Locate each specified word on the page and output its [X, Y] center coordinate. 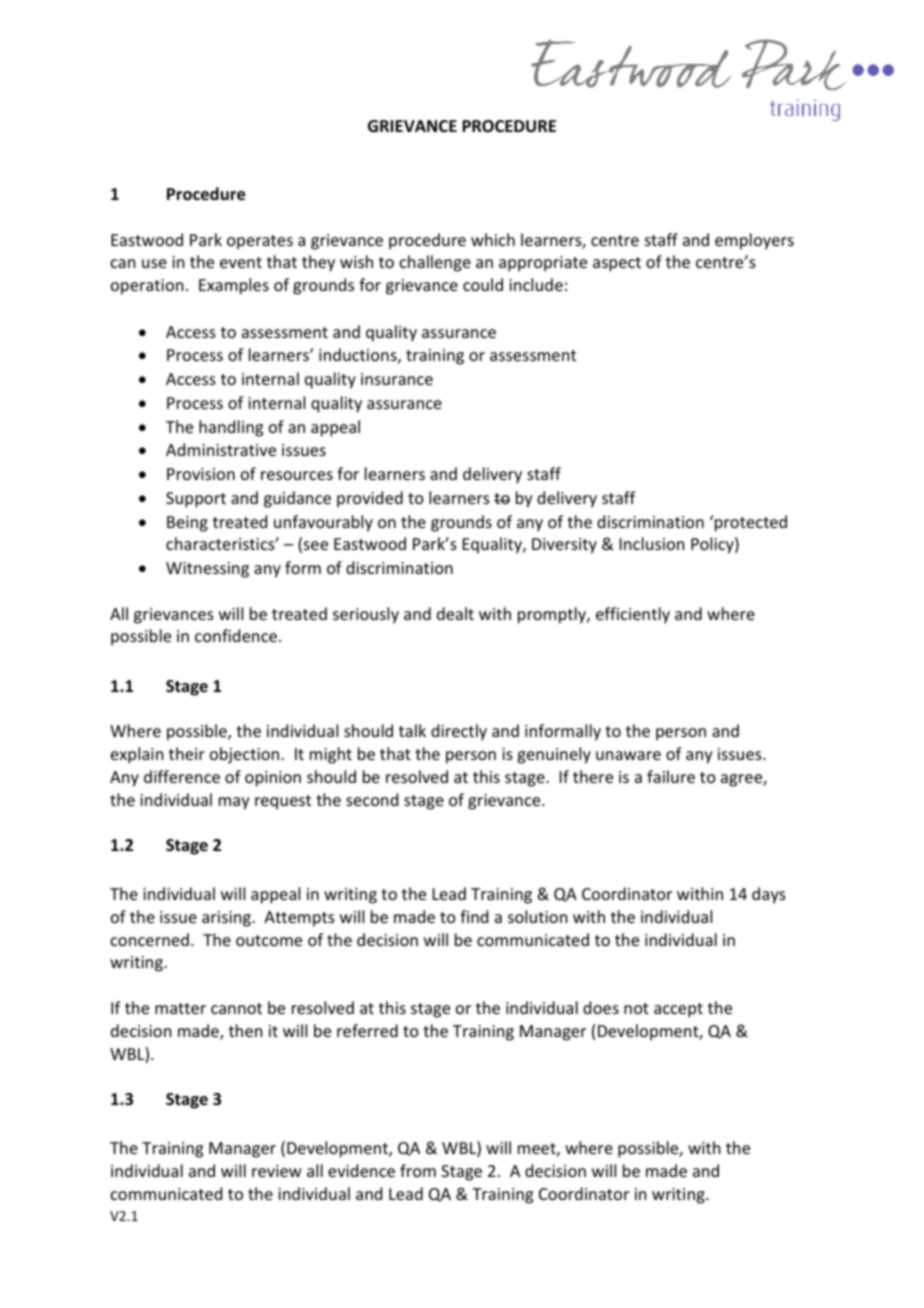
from [418, 1170]
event [241, 262]
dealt [455, 613]
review [277, 1171]
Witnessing [207, 570]
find [474, 916]
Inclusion [652, 543]
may [234, 803]
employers [754, 241]
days [769, 895]
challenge [435, 263]
